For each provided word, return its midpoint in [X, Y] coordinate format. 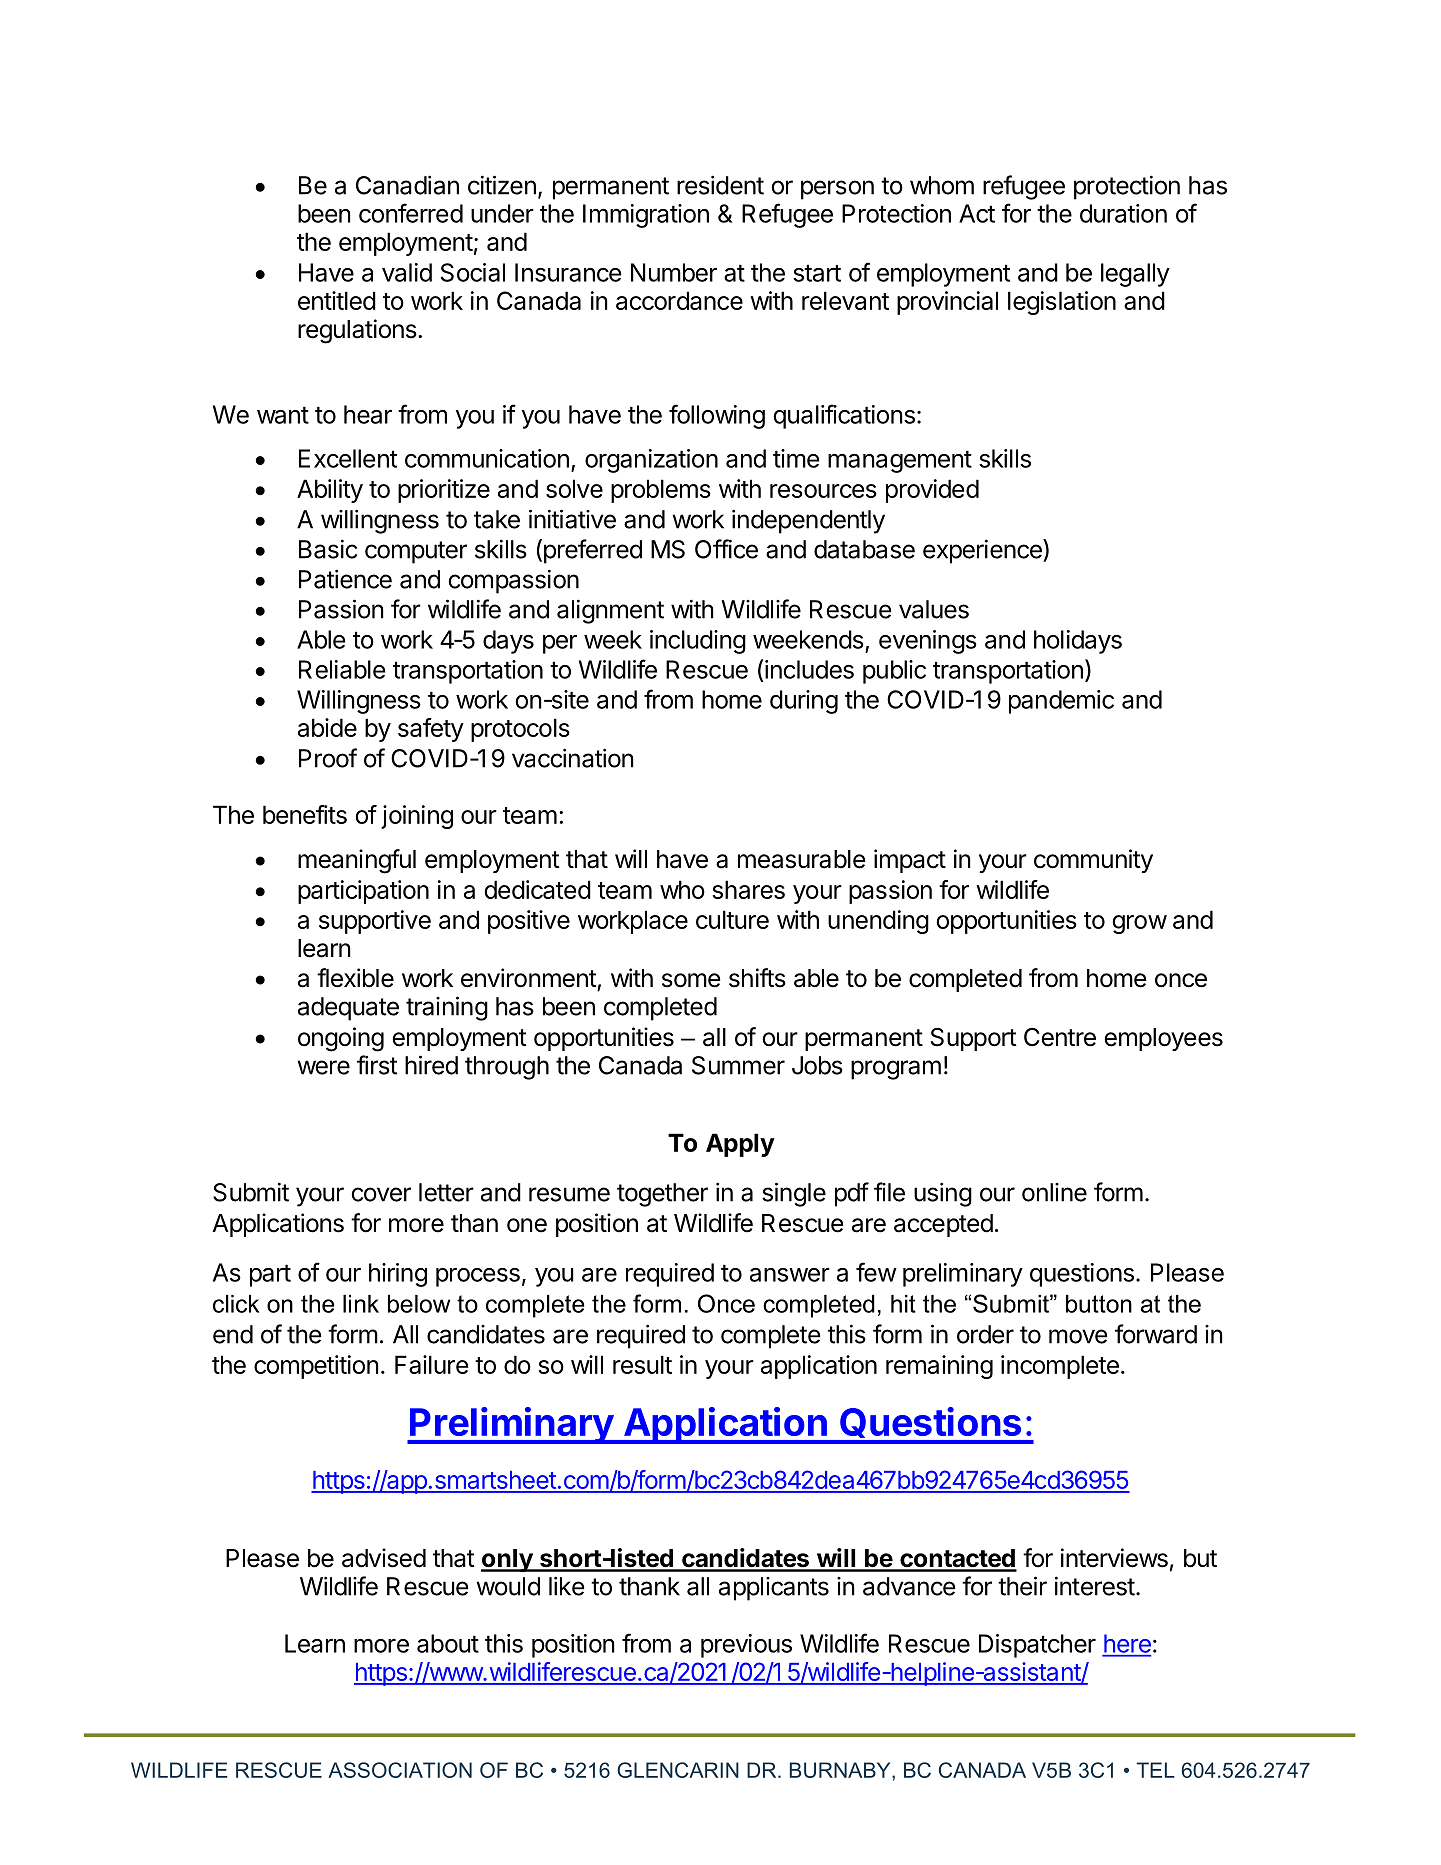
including [698, 642]
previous [746, 1646]
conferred [411, 213]
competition [316, 1367]
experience [983, 551]
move [1078, 1336]
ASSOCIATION [400, 1770]
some [691, 980]
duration [1123, 213]
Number [674, 272]
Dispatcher [1037, 1646]
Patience [345, 579]
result [642, 1364]
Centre [1060, 1037]
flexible [355, 978]
